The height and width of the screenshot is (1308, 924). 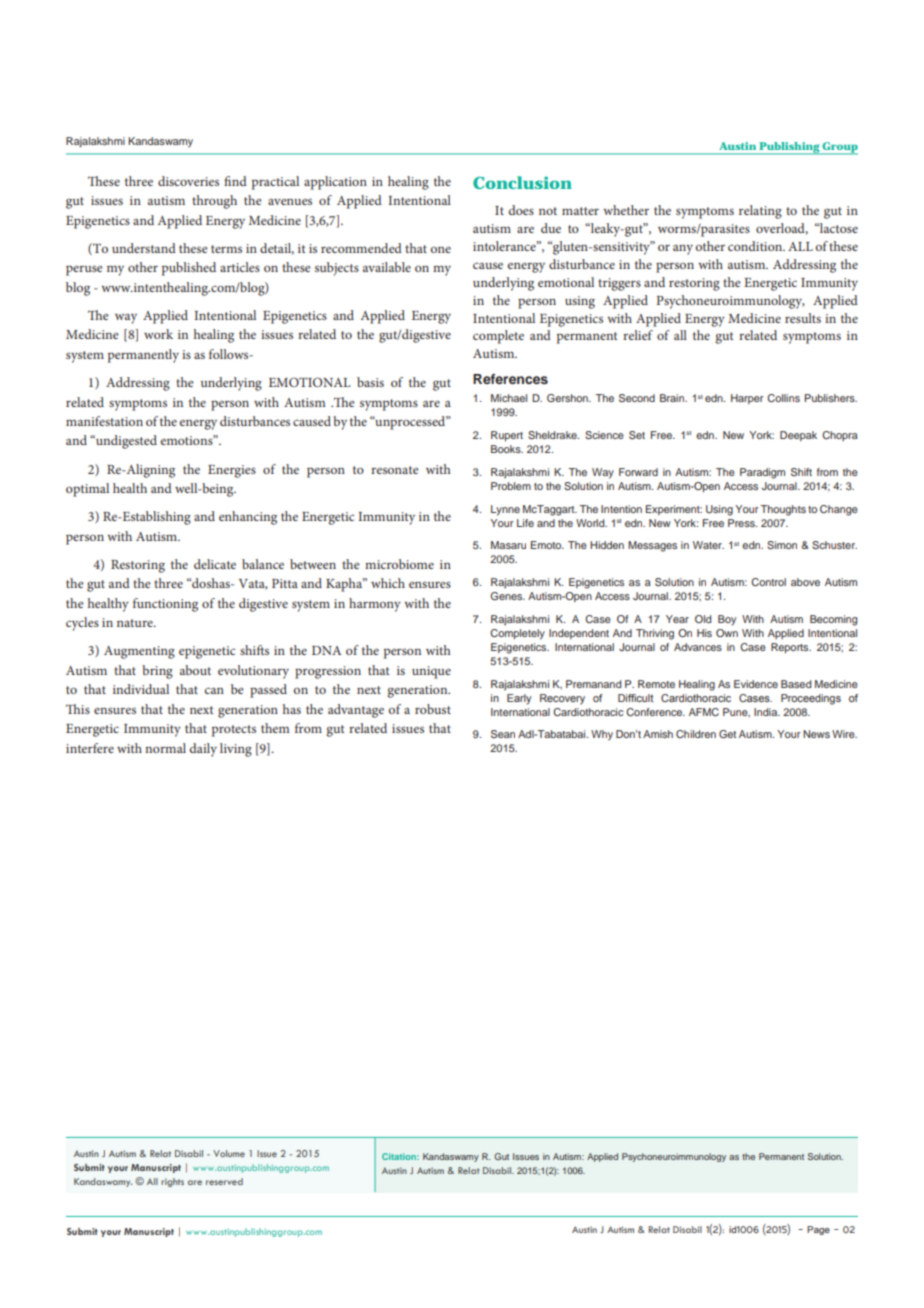 What do you see at coordinates (172, 1182) in the screenshot?
I see `rights` at bounding box center [172, 1182].
